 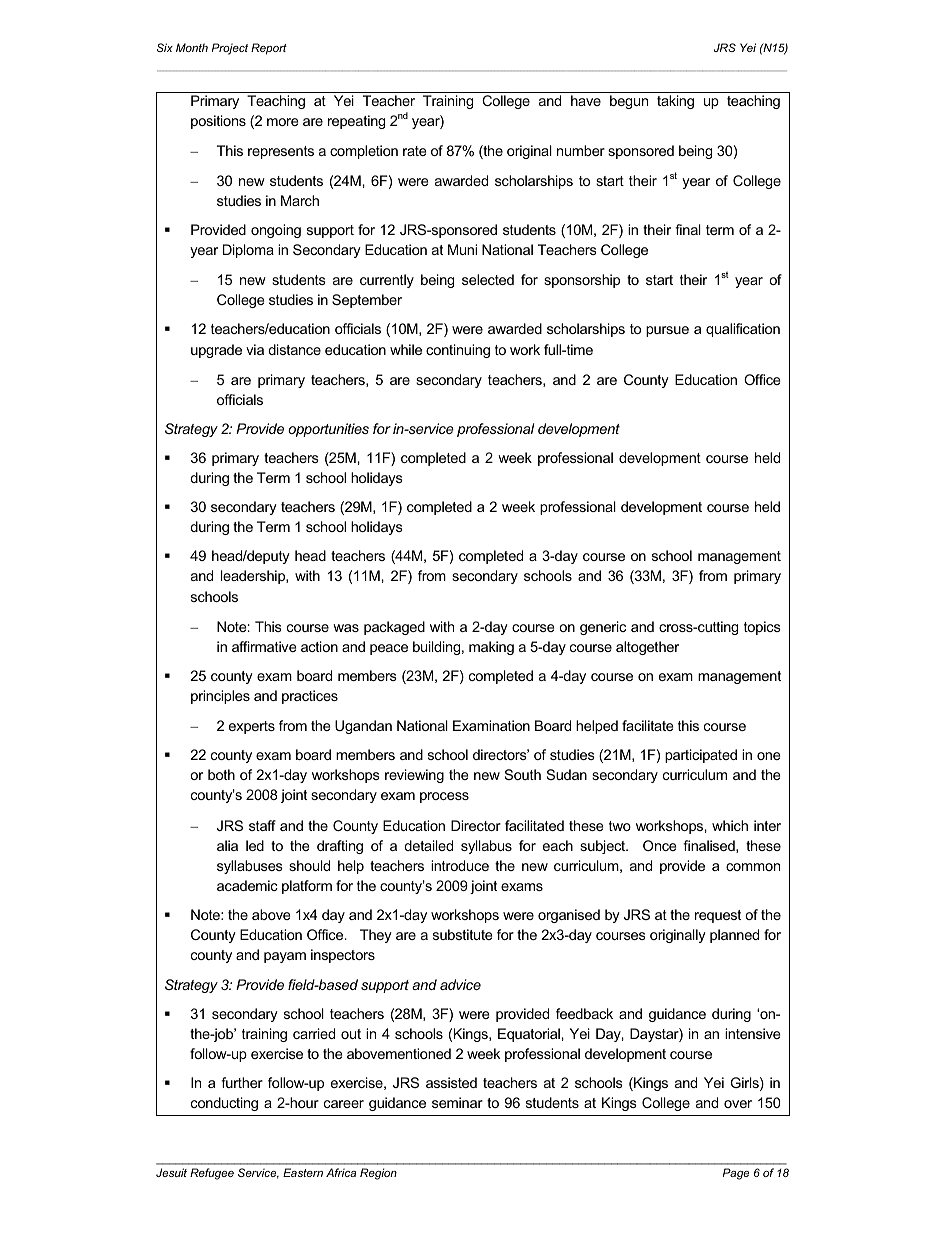 I want to click on affirmative, so click(x=264, y=646).
